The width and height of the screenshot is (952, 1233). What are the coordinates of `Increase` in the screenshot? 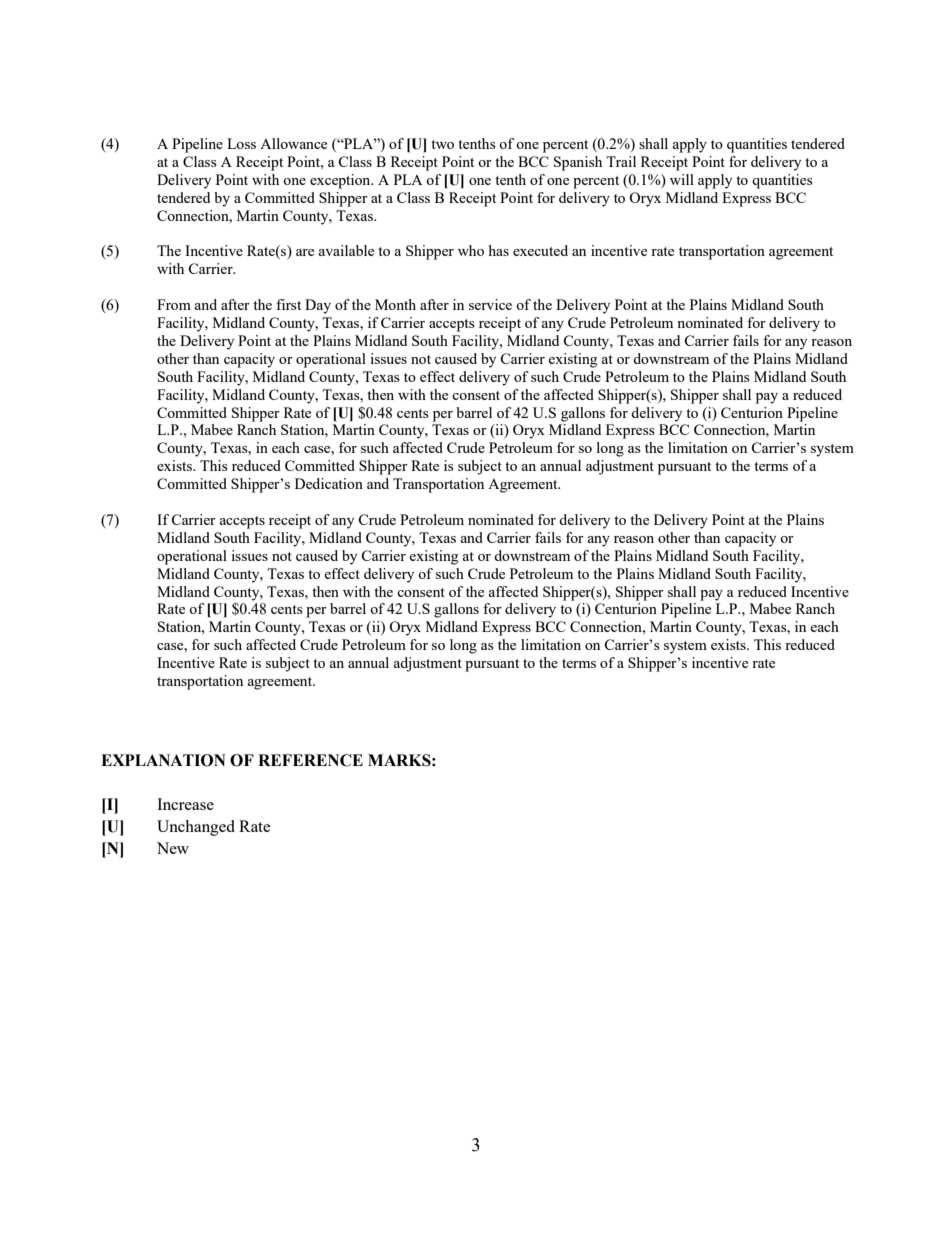 It's located at (185, 804).
